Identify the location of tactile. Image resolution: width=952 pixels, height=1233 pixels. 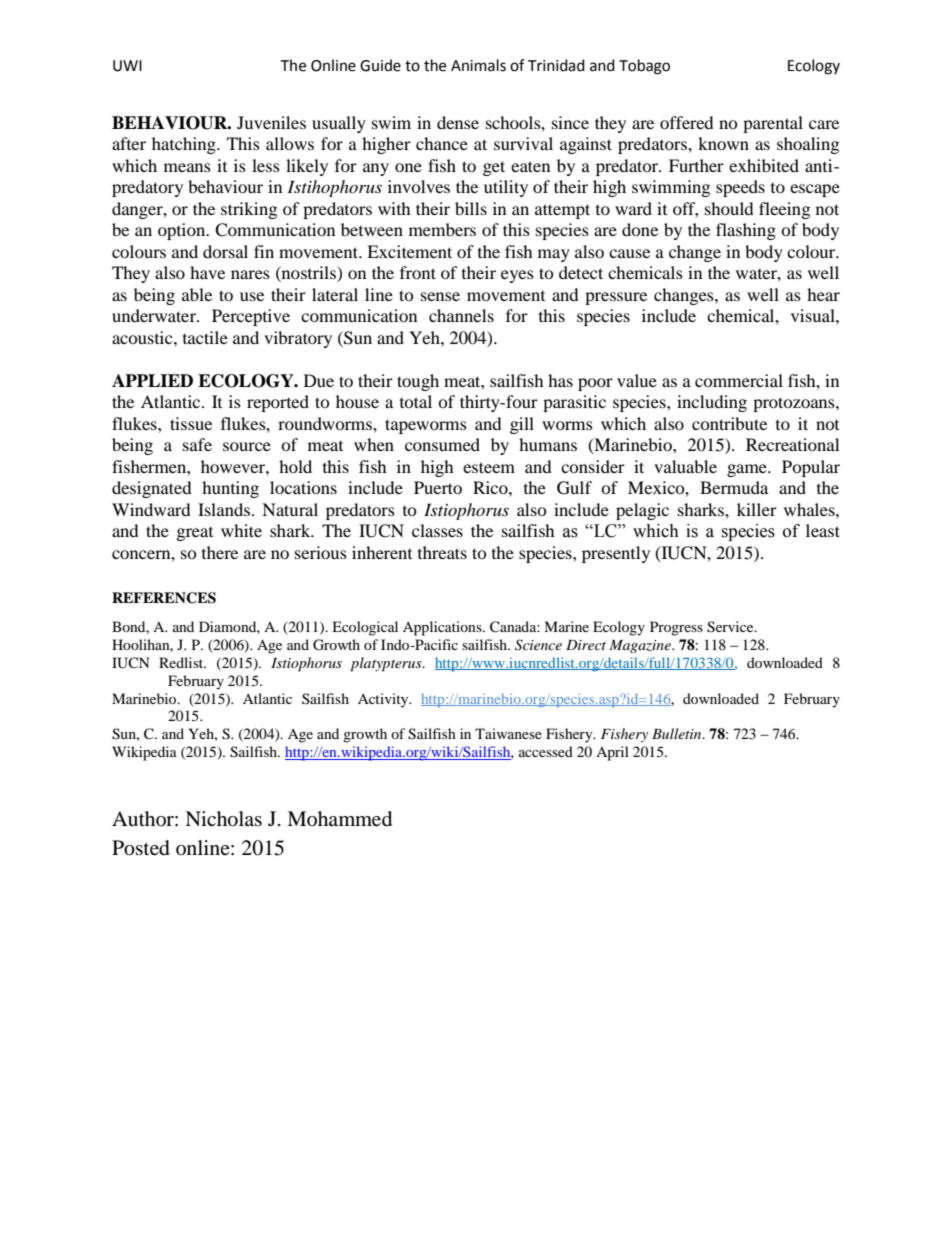
(205, 337).
